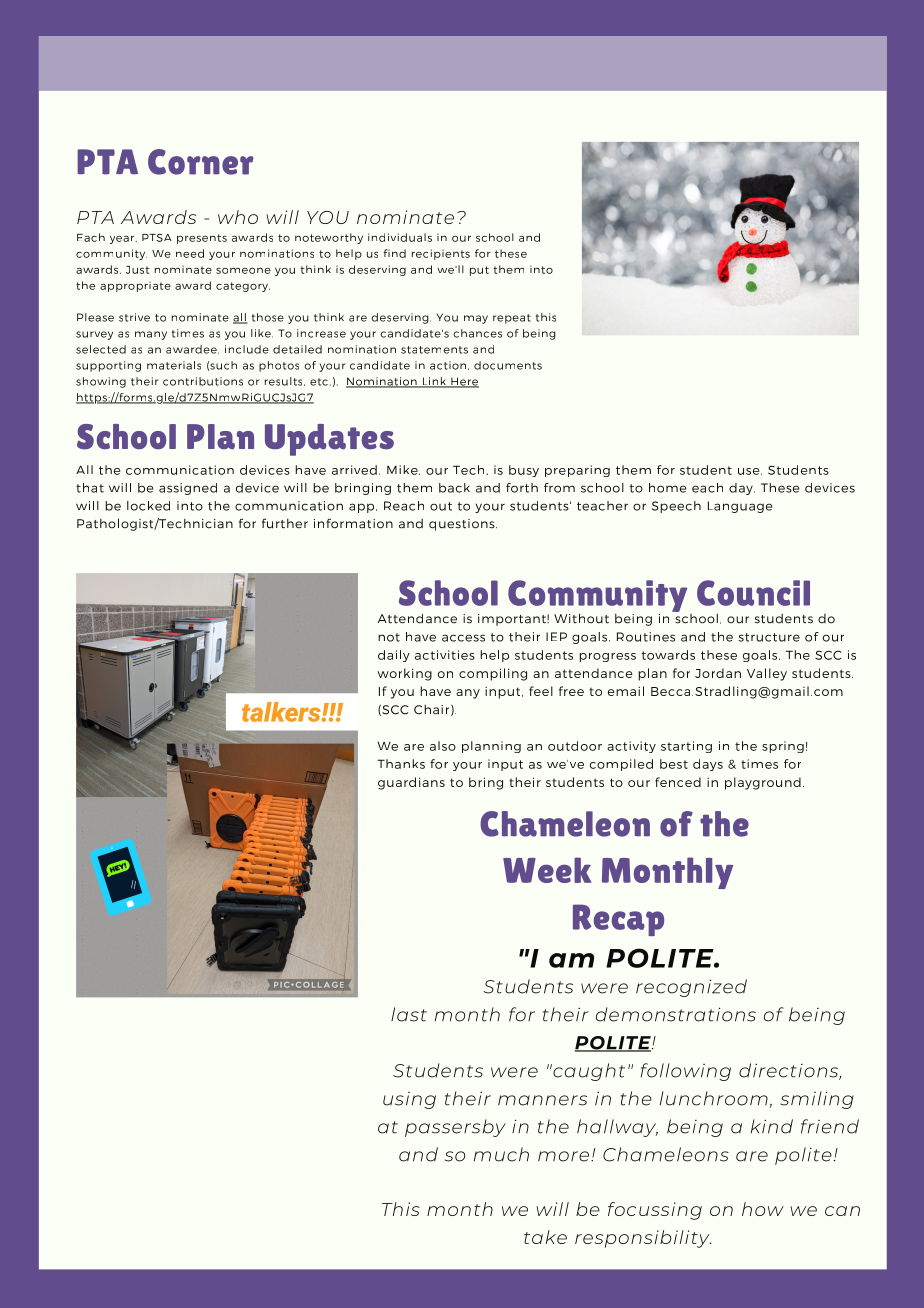 The height and width of the screenshot is (1308, 924). What do you see at coordinates (400, 237) in the screenshot?
I see `individuals` at bounding box center [400, 237].
